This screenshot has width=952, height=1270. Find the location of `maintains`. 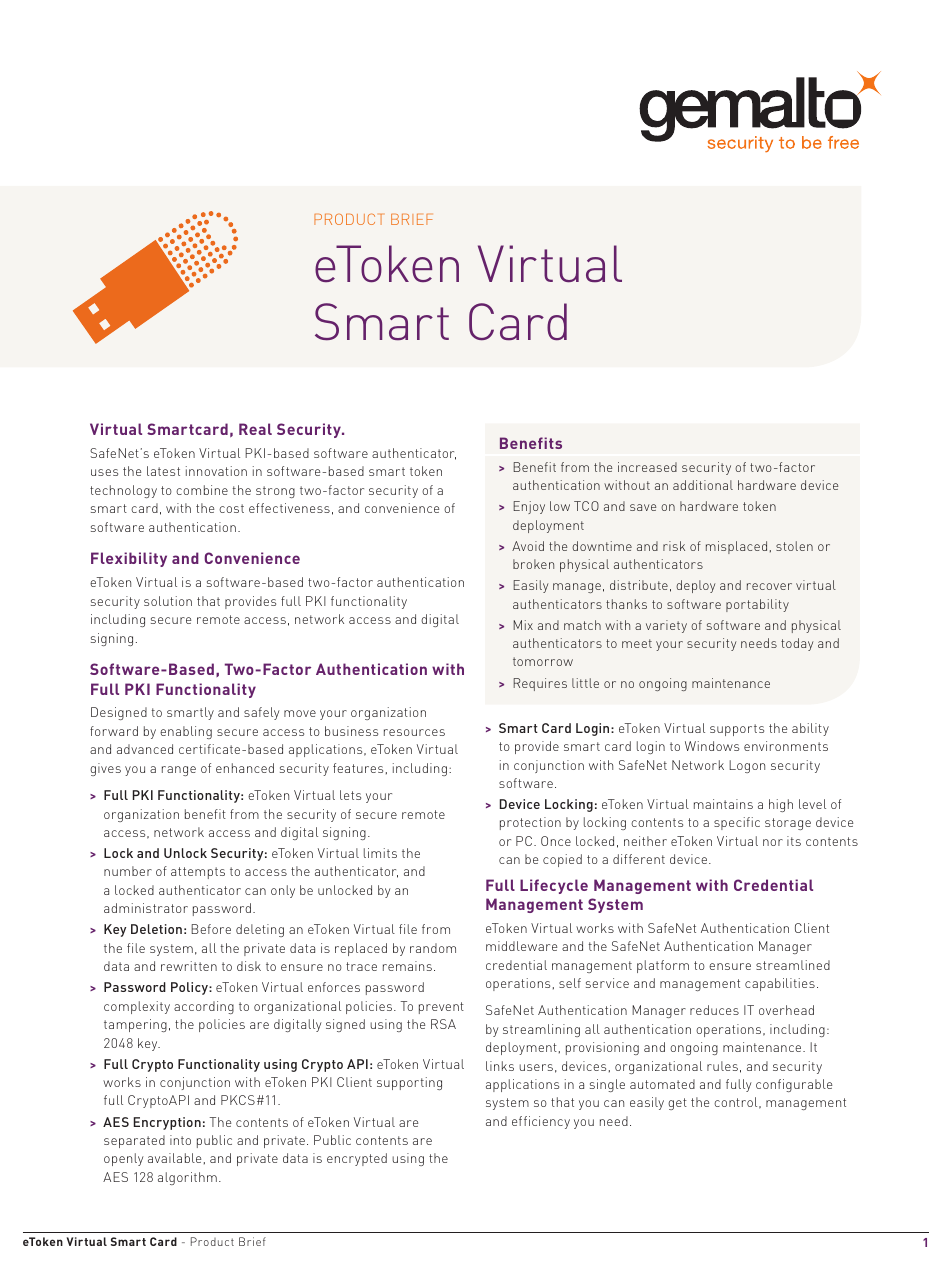

maintains is located at coordinates (723, 804).
